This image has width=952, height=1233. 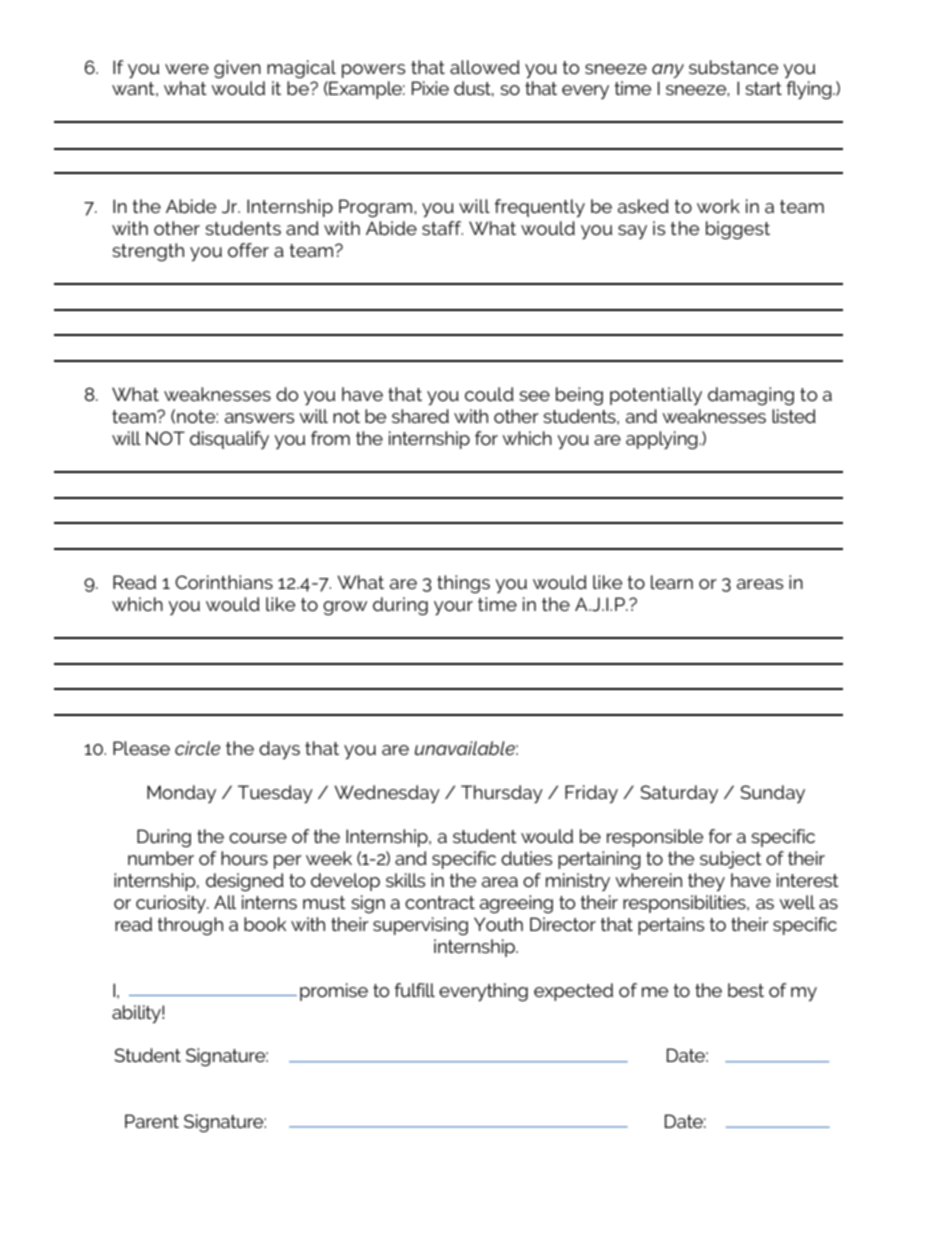 What do you see at coordinates (152, 1121) in the image?
I see `Parent` at bounding box center [152, 1121].
